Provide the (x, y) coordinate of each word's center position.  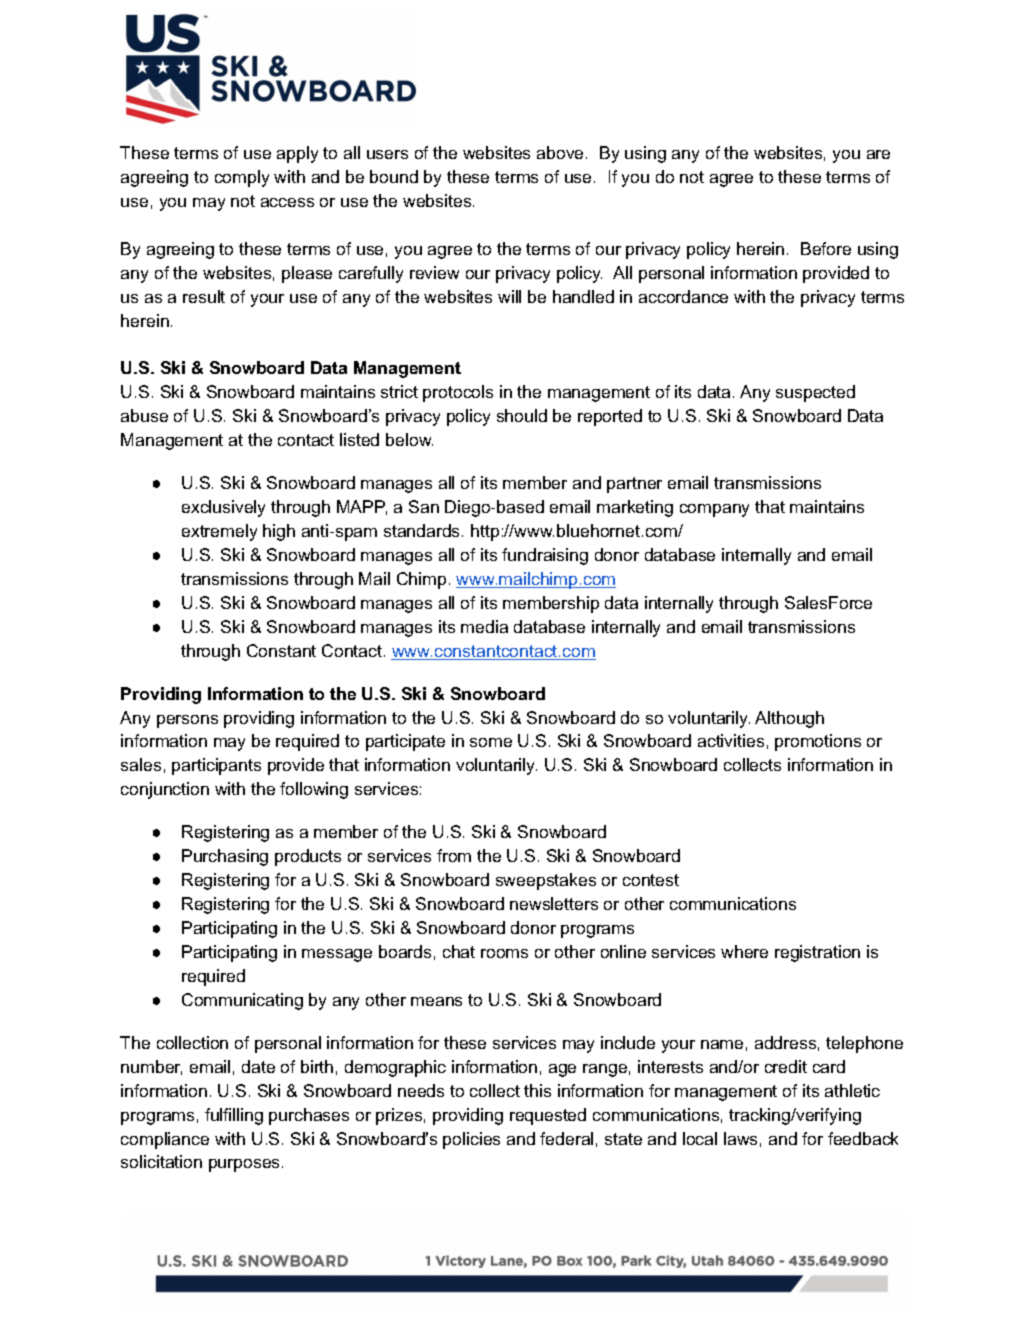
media (484, 626)
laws (740, 1138)
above (560, 152)
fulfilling (234, 1116)
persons (187, 721)
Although (789, 719)
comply (242, 178)
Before (826, 248)
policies (471, 1140)
